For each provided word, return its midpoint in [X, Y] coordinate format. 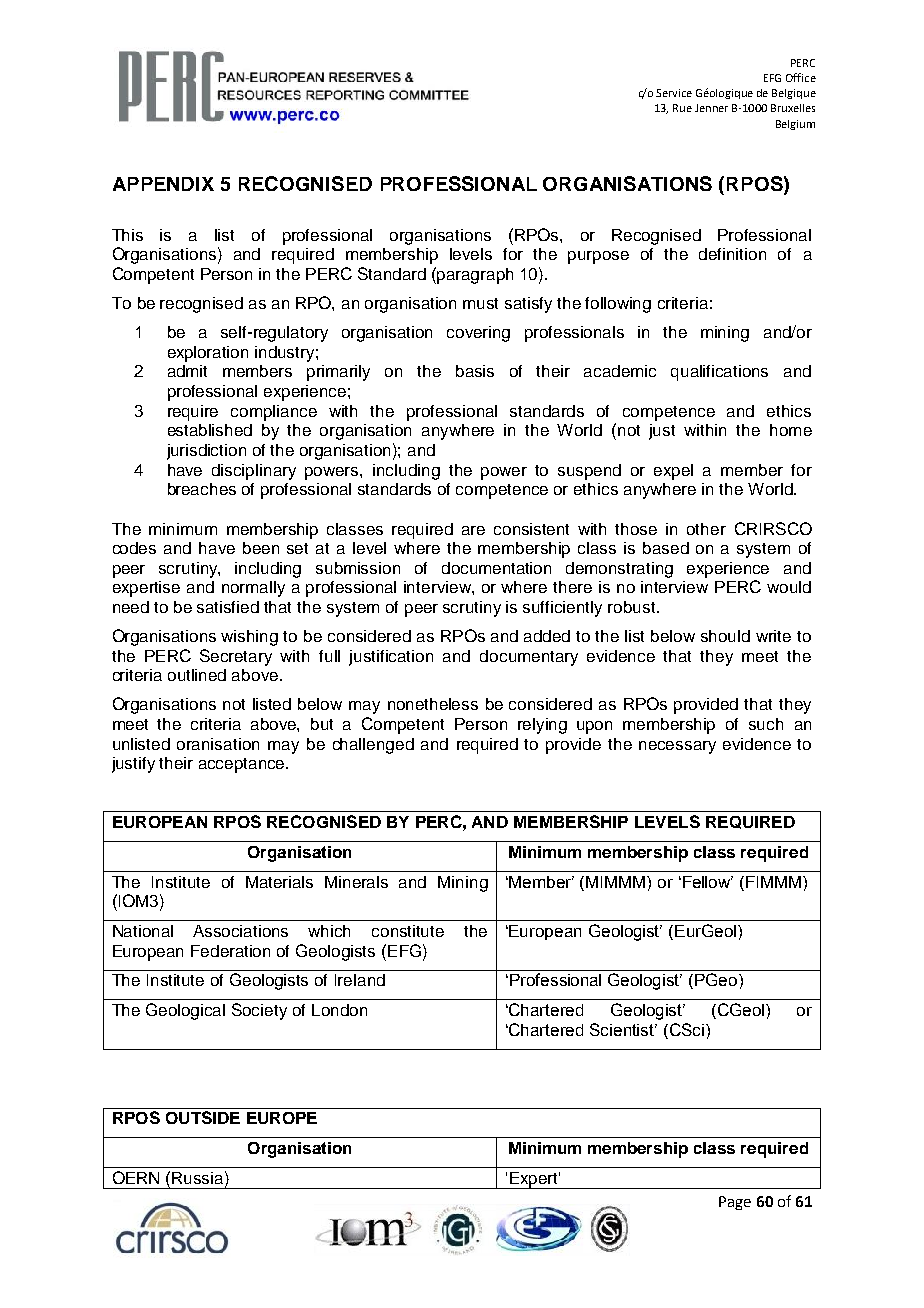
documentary [529, 658]
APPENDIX [163, 184]
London [339, 1010]
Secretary [236, 657]
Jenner [711, 108]
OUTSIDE [203, 1117]
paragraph [475, 276]
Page [735, 1203]
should [725, 636]
